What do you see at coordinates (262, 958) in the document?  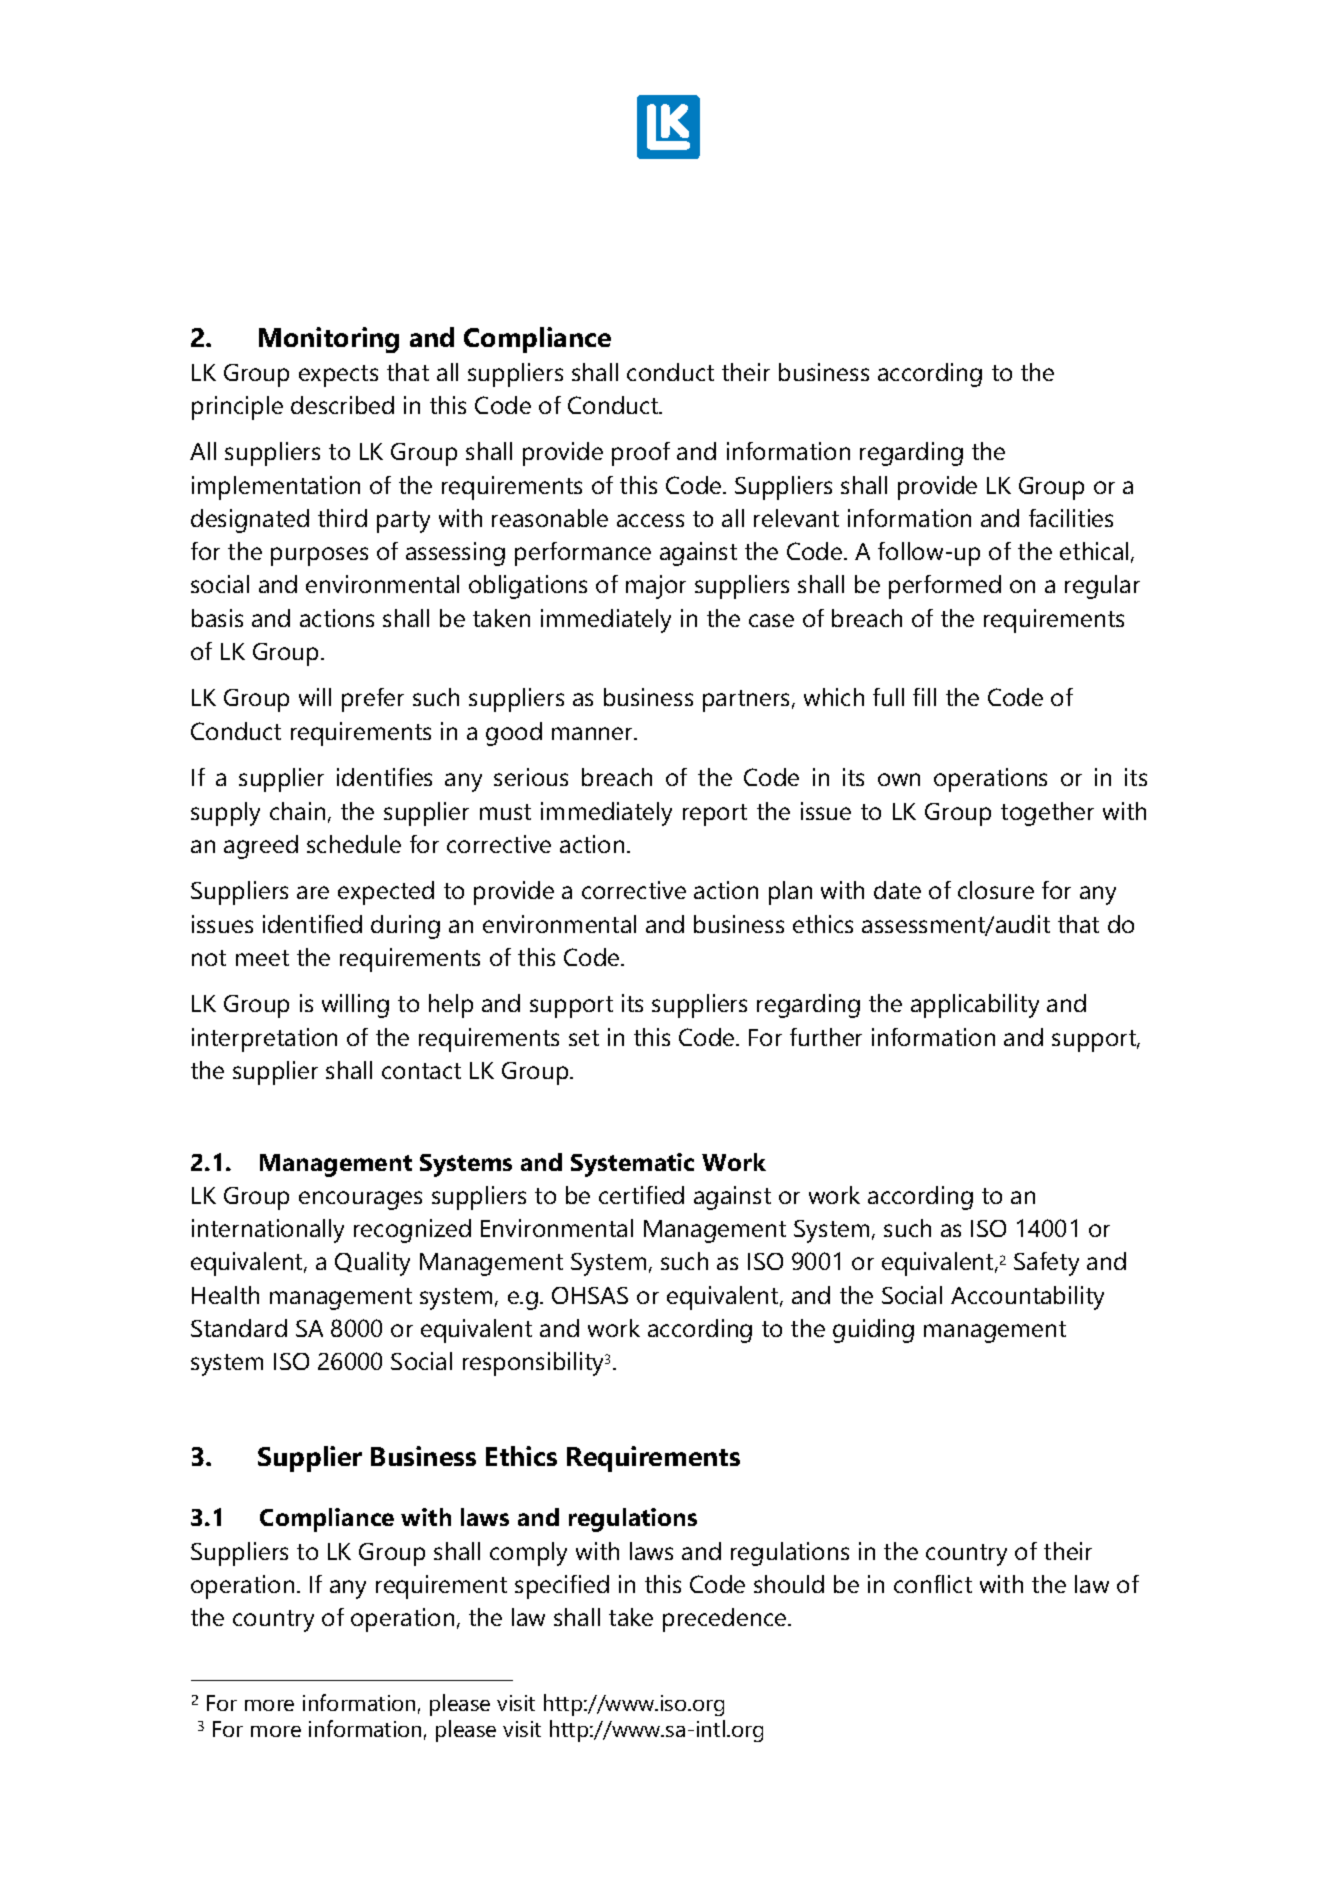 I see `meet` at bounding box center [262, 958].
